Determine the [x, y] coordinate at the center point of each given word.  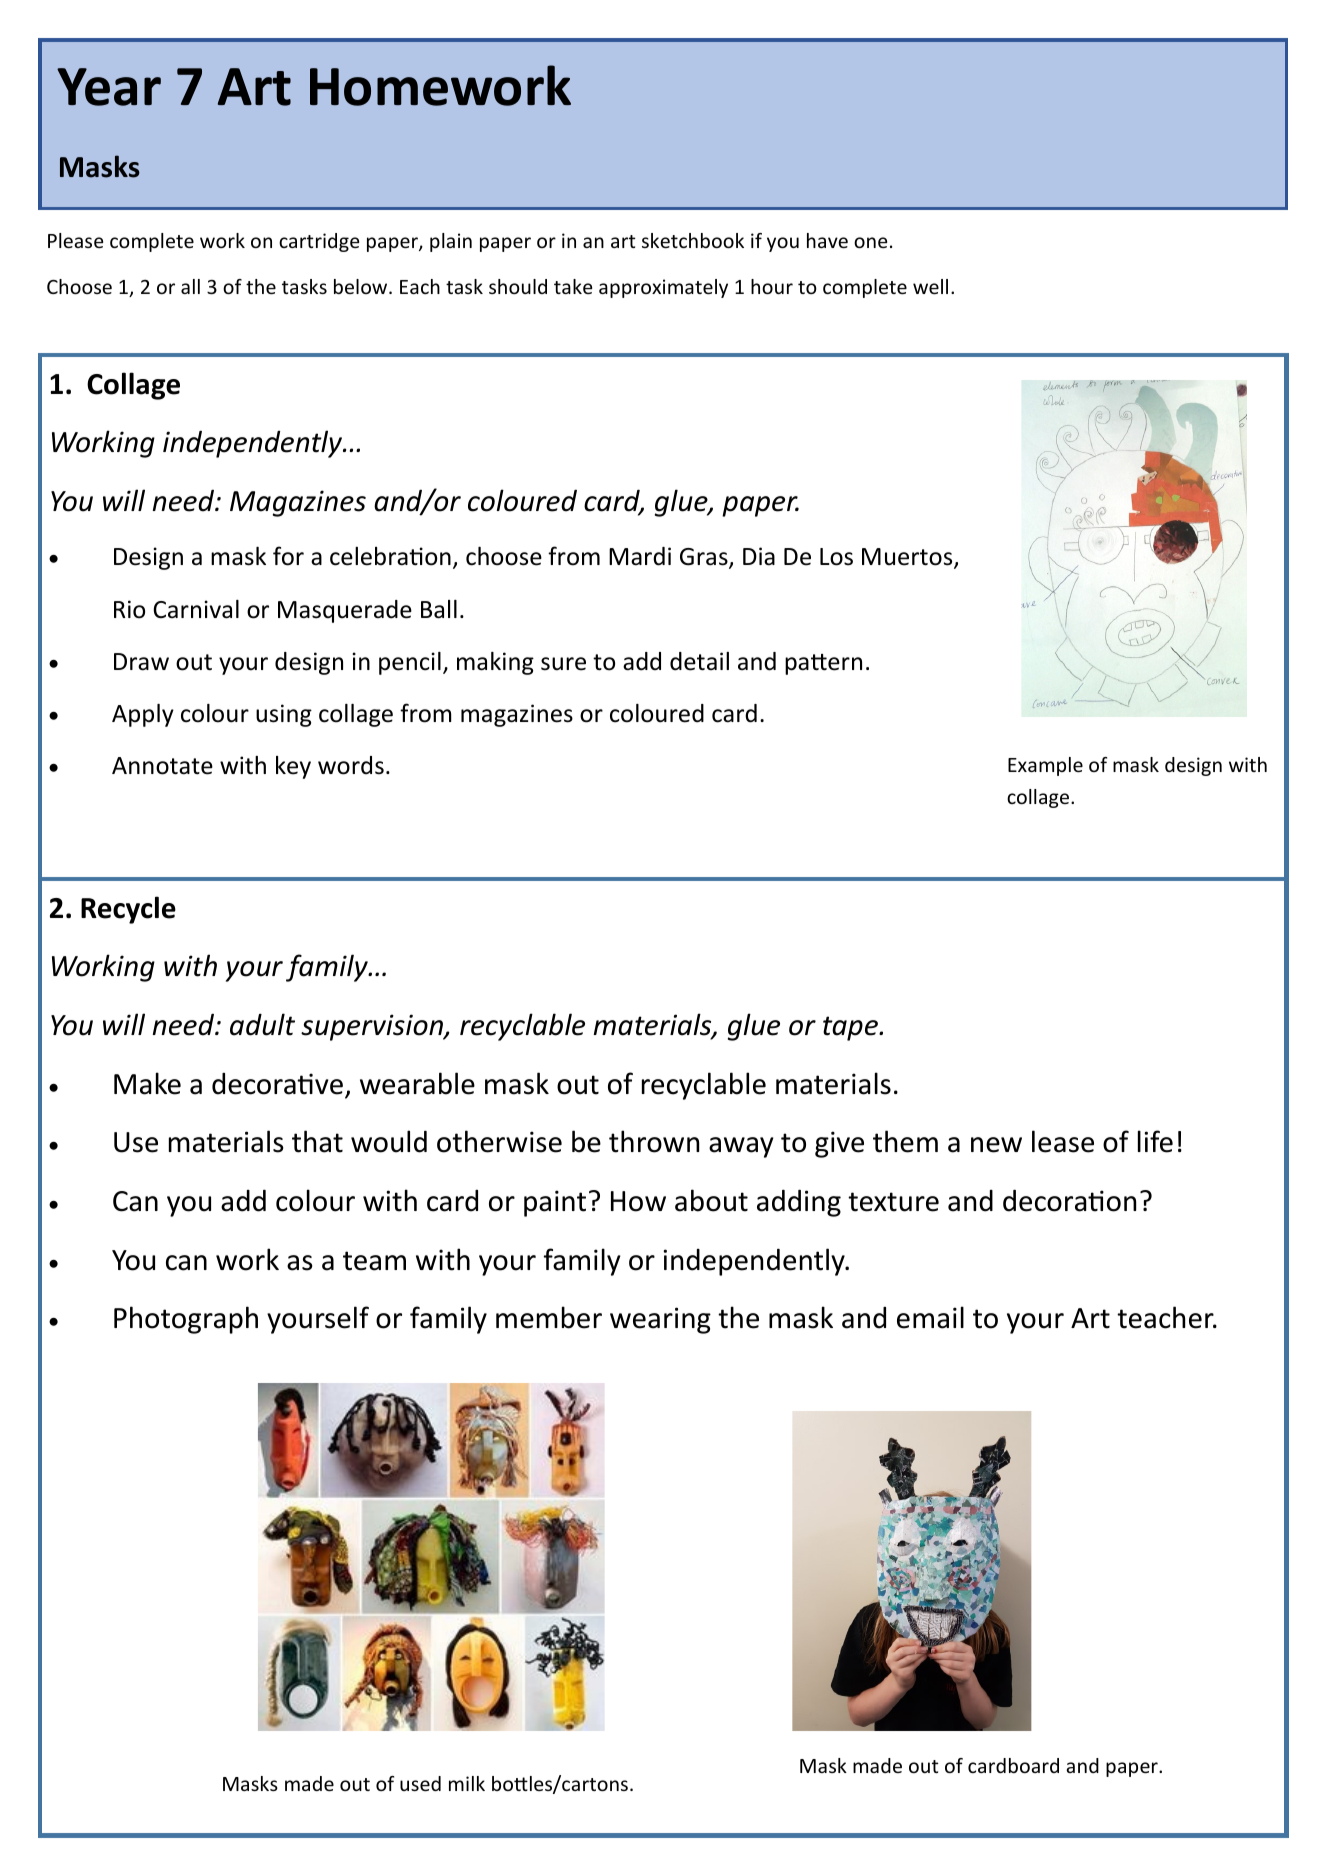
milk [467, 1783]
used [420, 1783]
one [870, 242]
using [284, 715]
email [930, 1317]
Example [1045, 766]
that [317, 1141]
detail [699, 661]
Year [109, 87]
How [638, 1201]
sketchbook [693, 240]
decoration [1069, 1200]
